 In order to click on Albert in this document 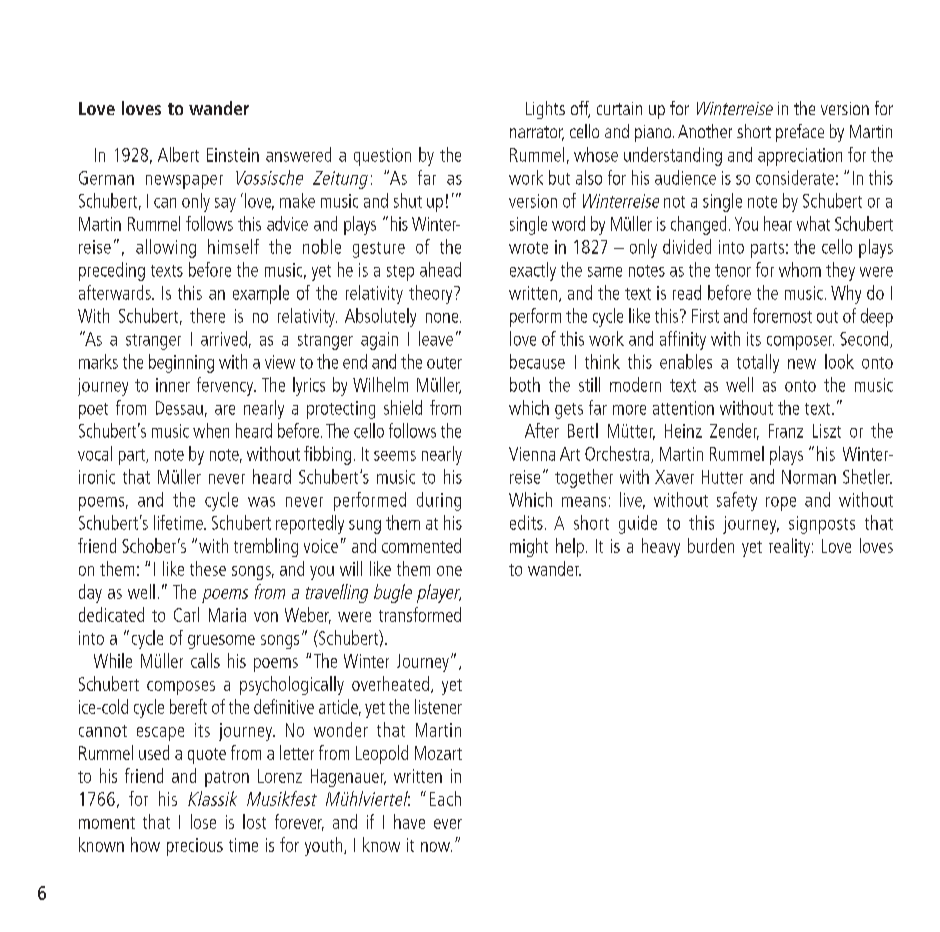, I will do `click(178, 154)`.
